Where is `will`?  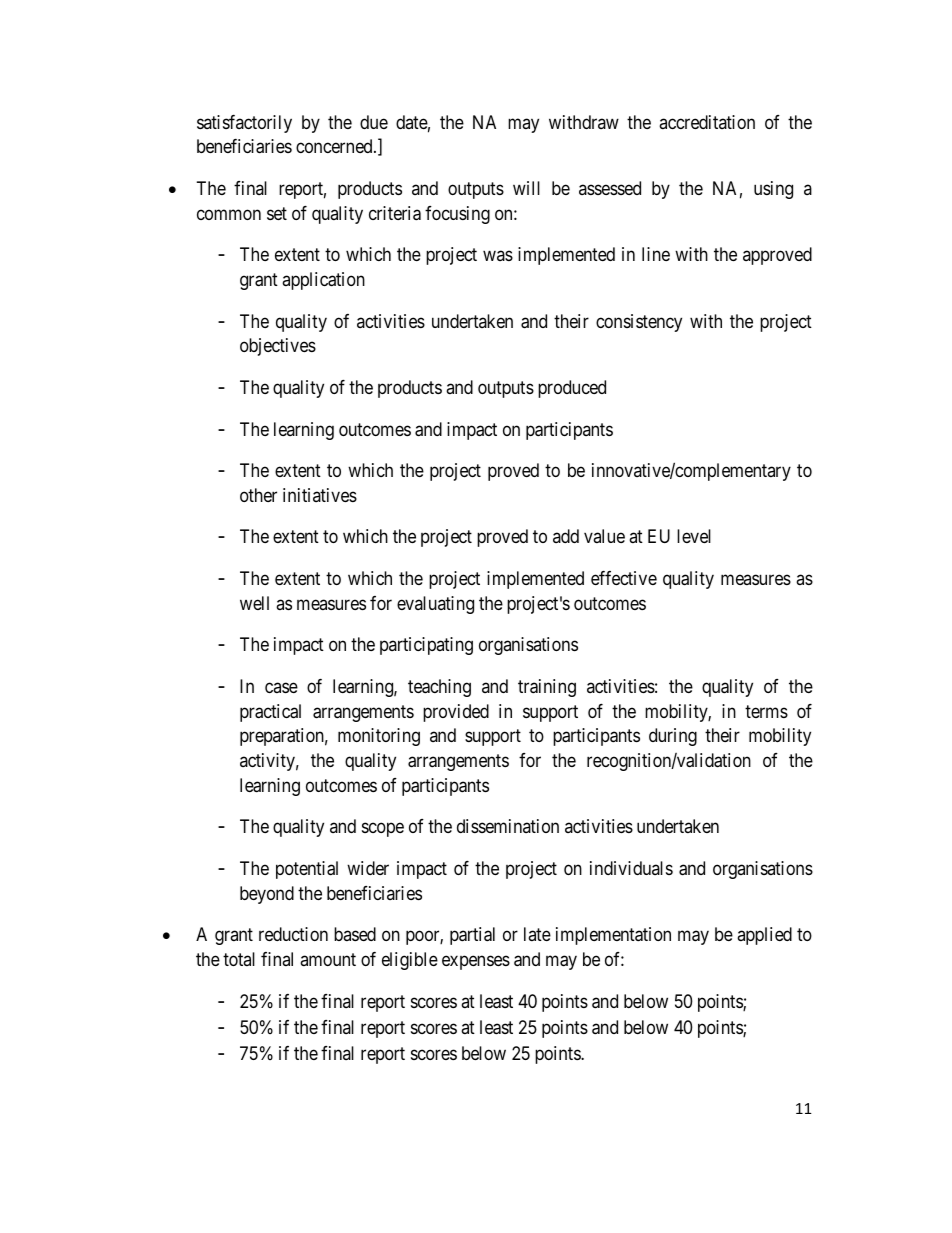
will is located at coordinates (526, 188).
